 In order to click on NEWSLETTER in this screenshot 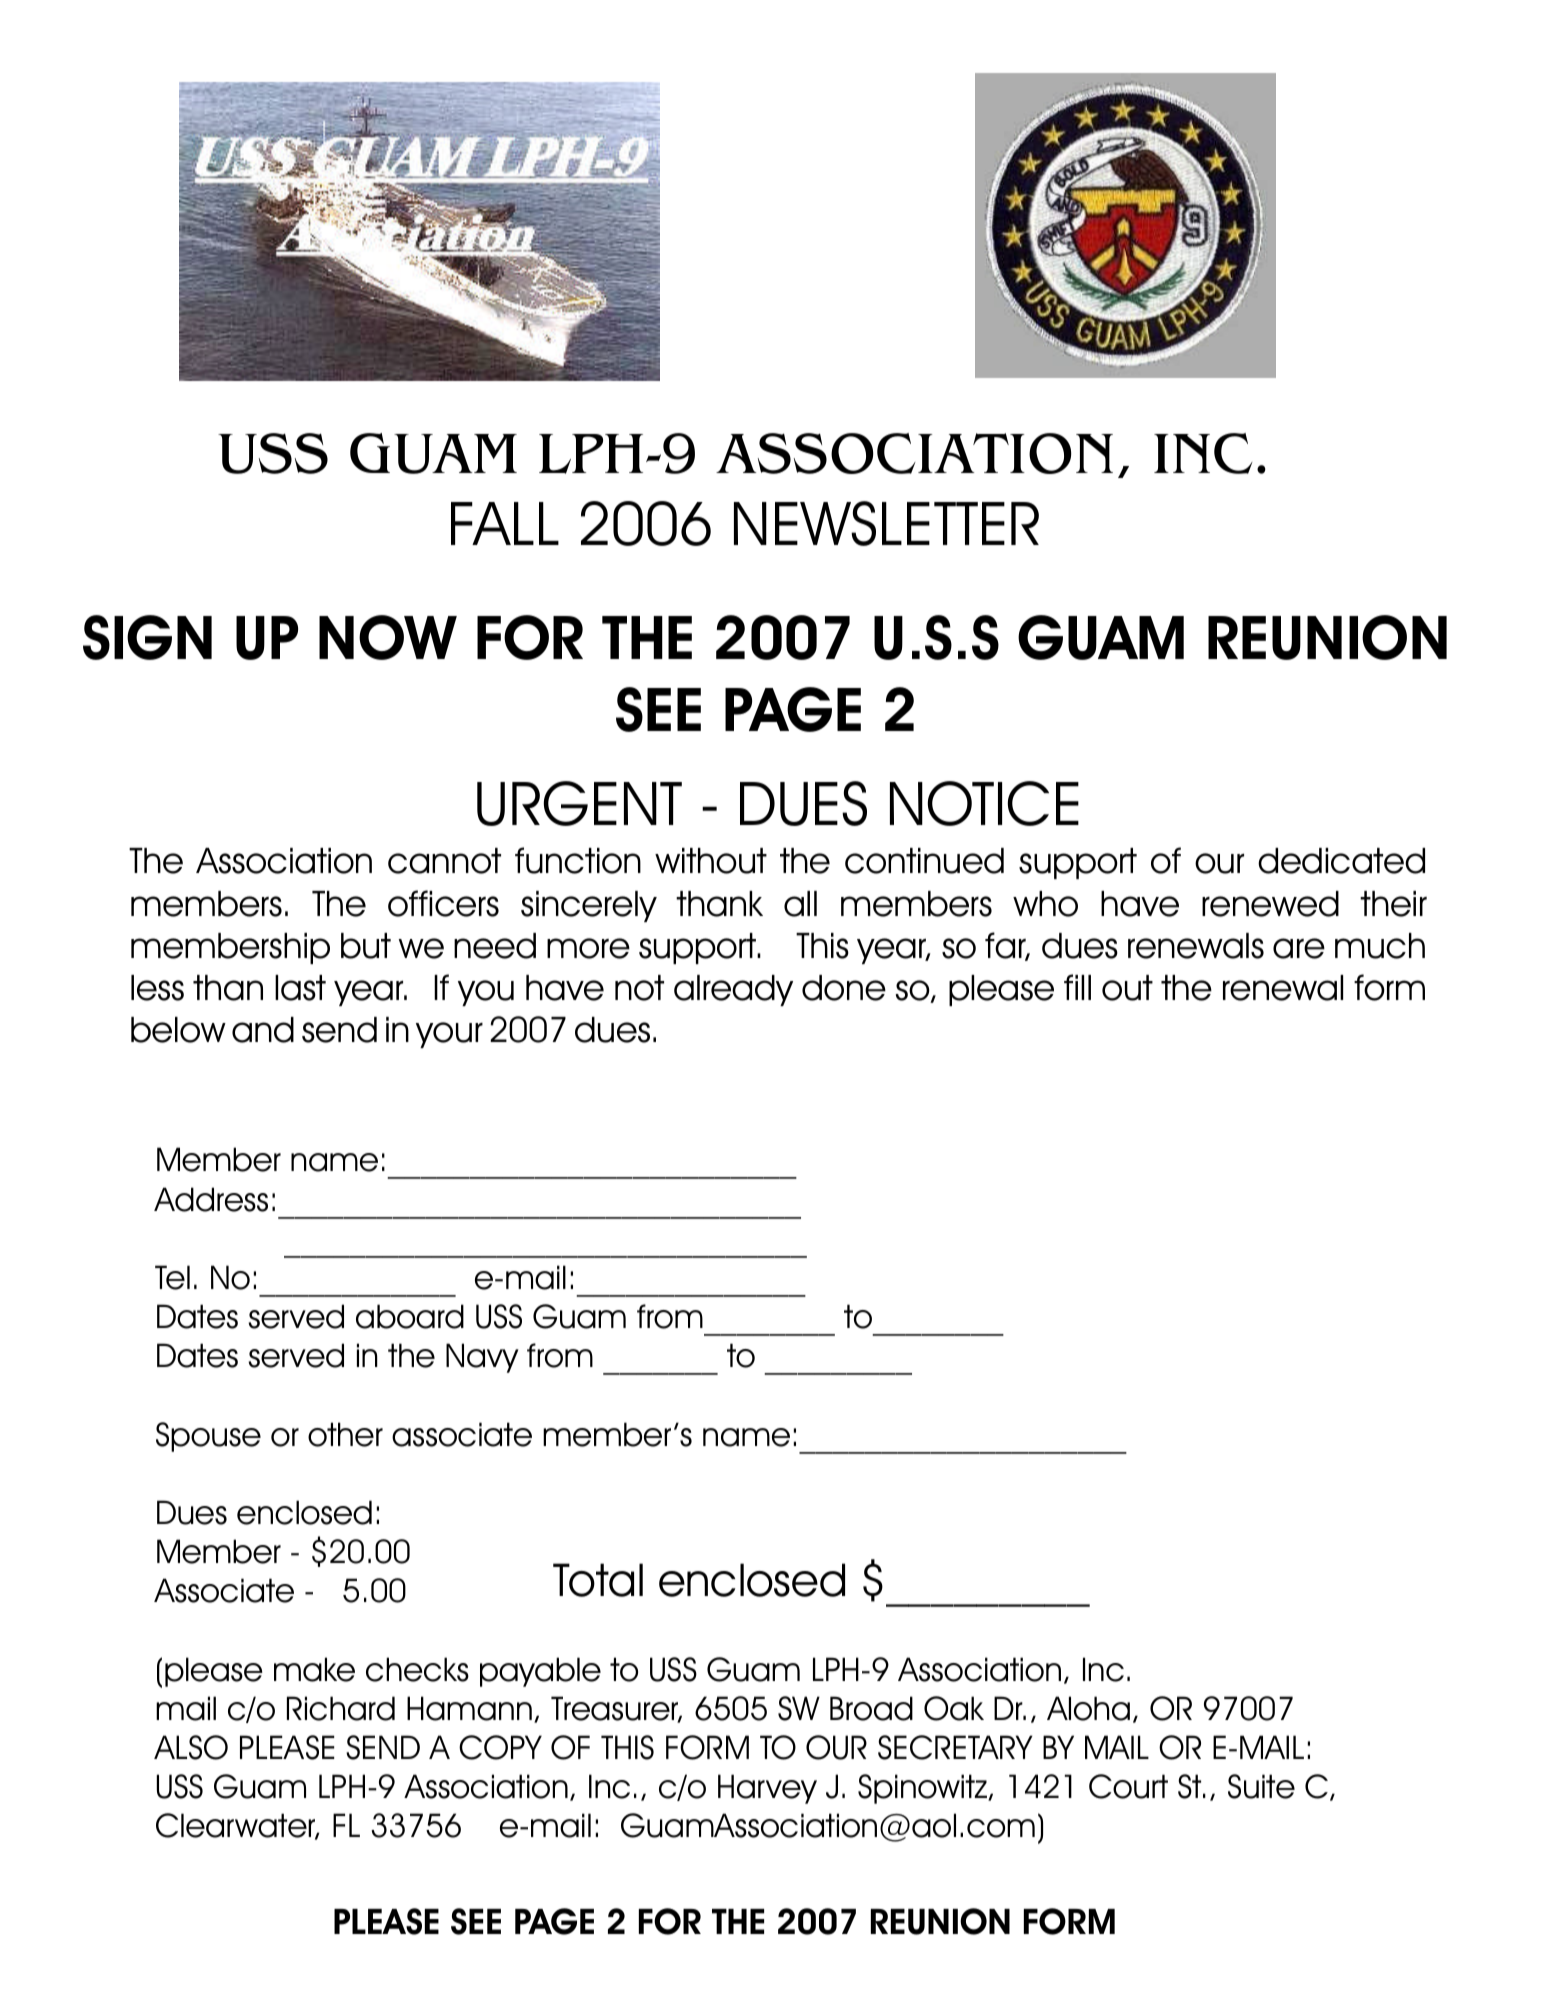, I will do `click(886, 523)`.
